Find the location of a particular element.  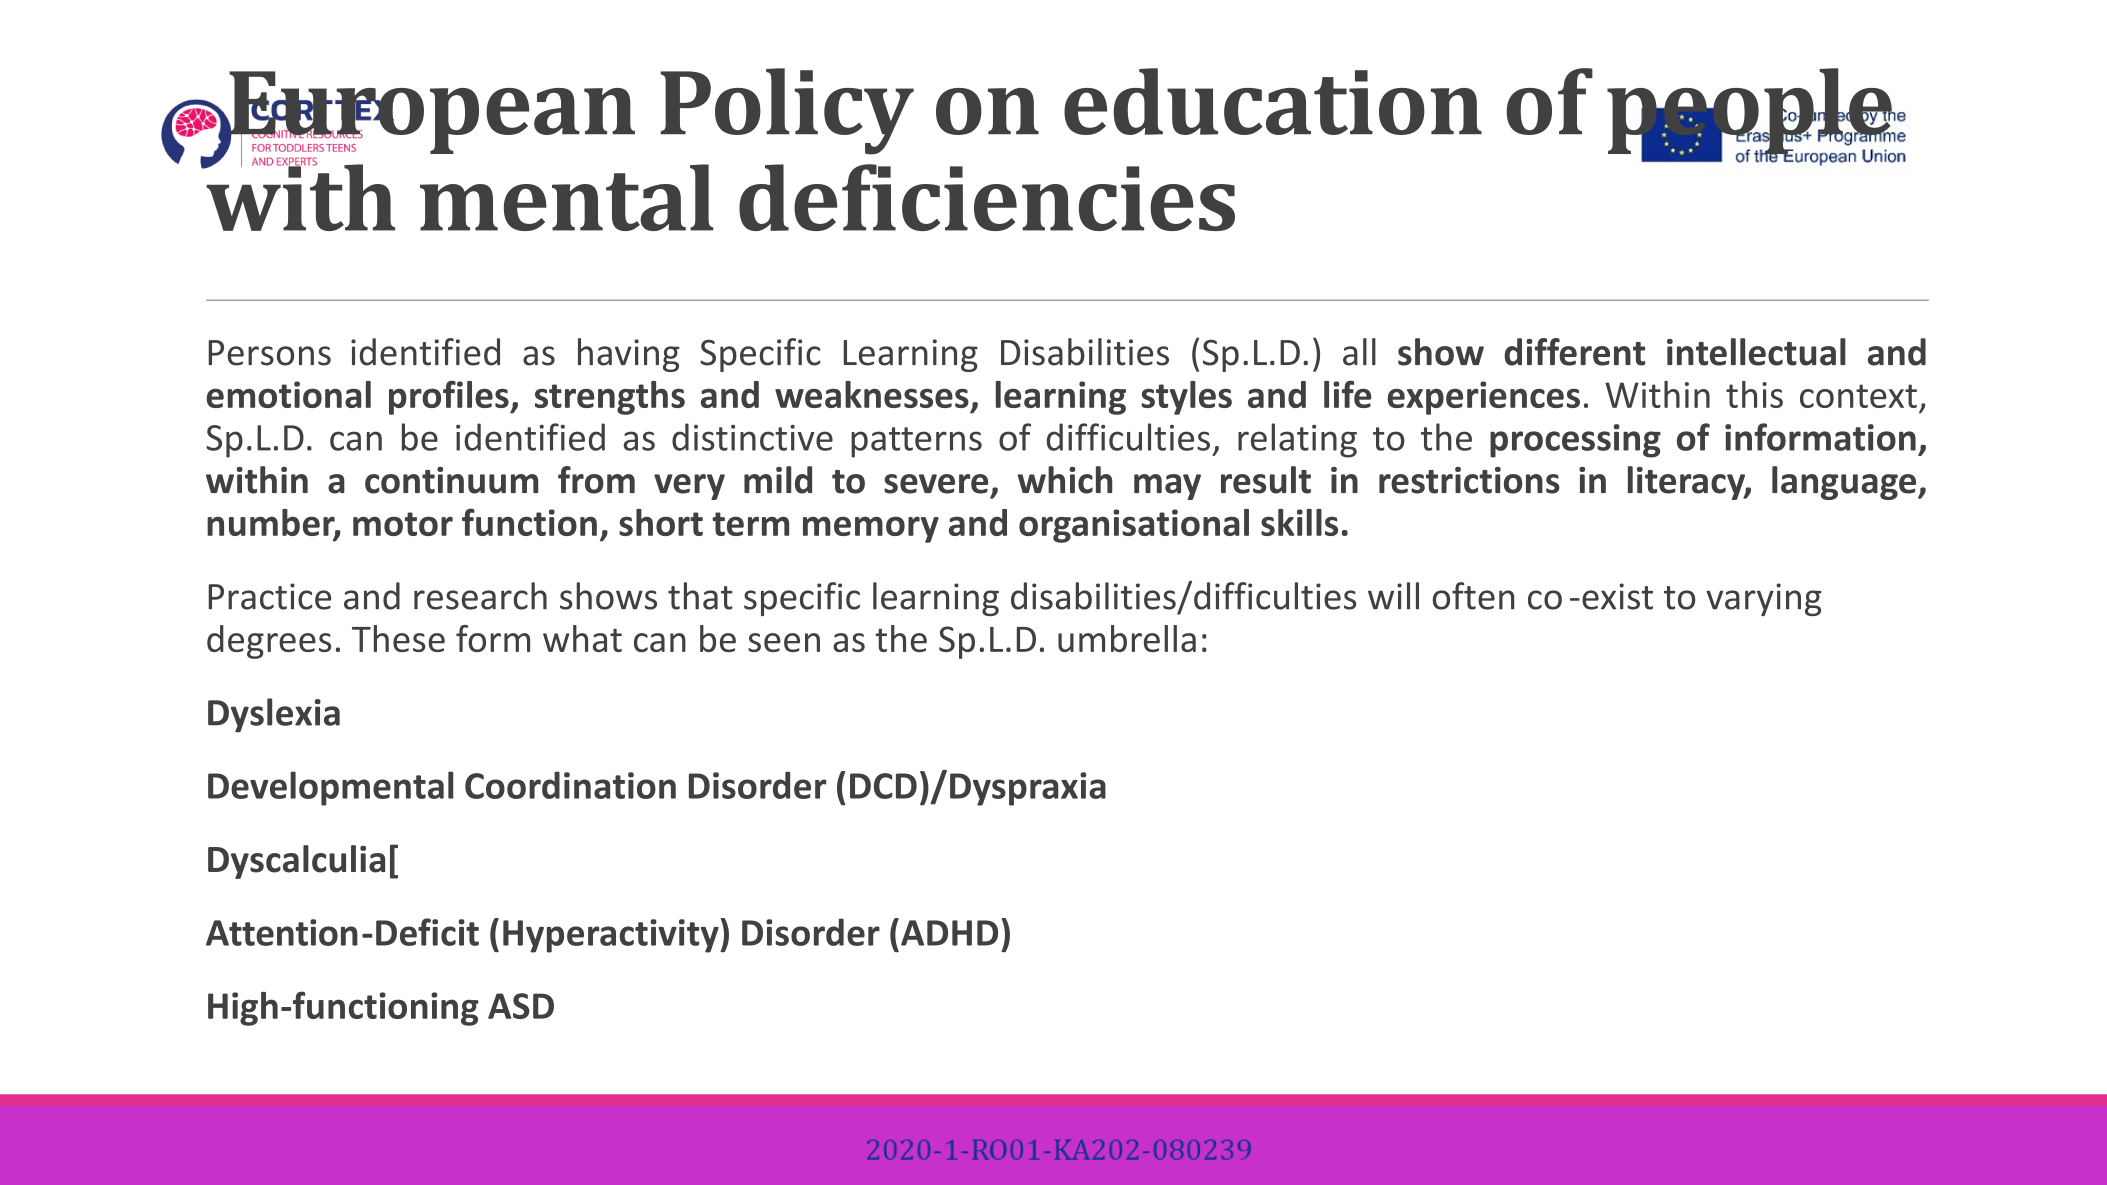

varying is located at coordinates (1764, 599).
